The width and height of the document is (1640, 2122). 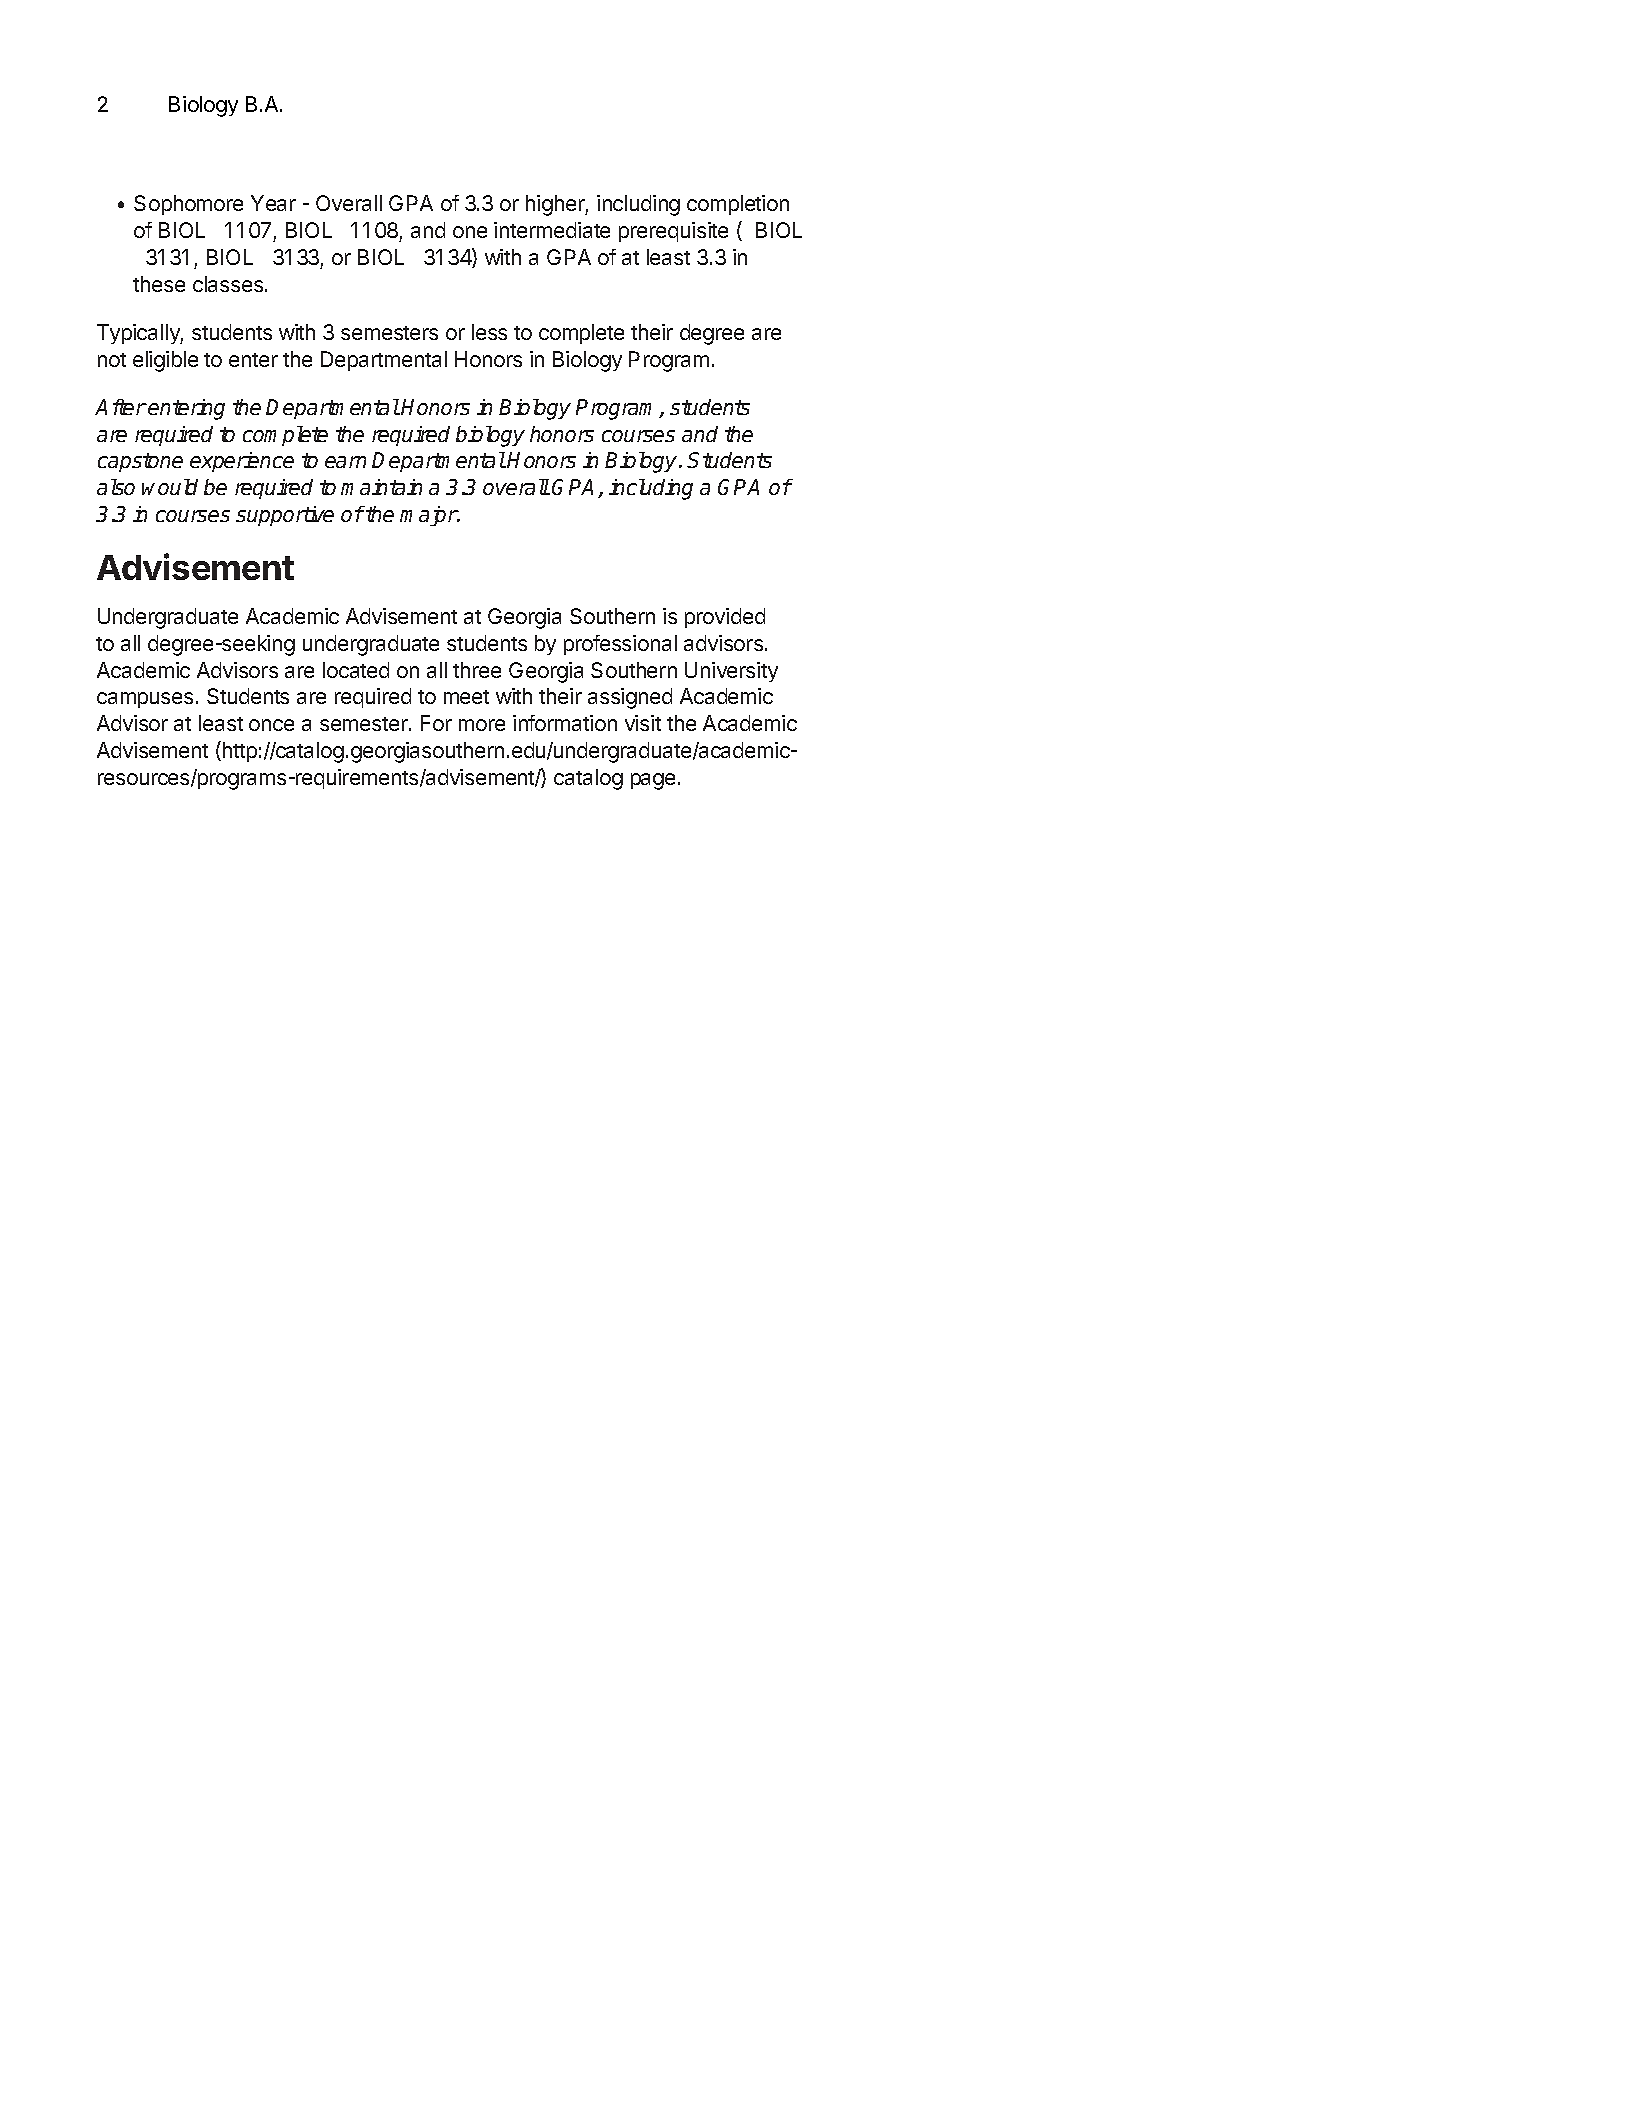 What do you see at coordinates (165, 361) in the document?
I see `eligible` at bounding box center [165, 361].
